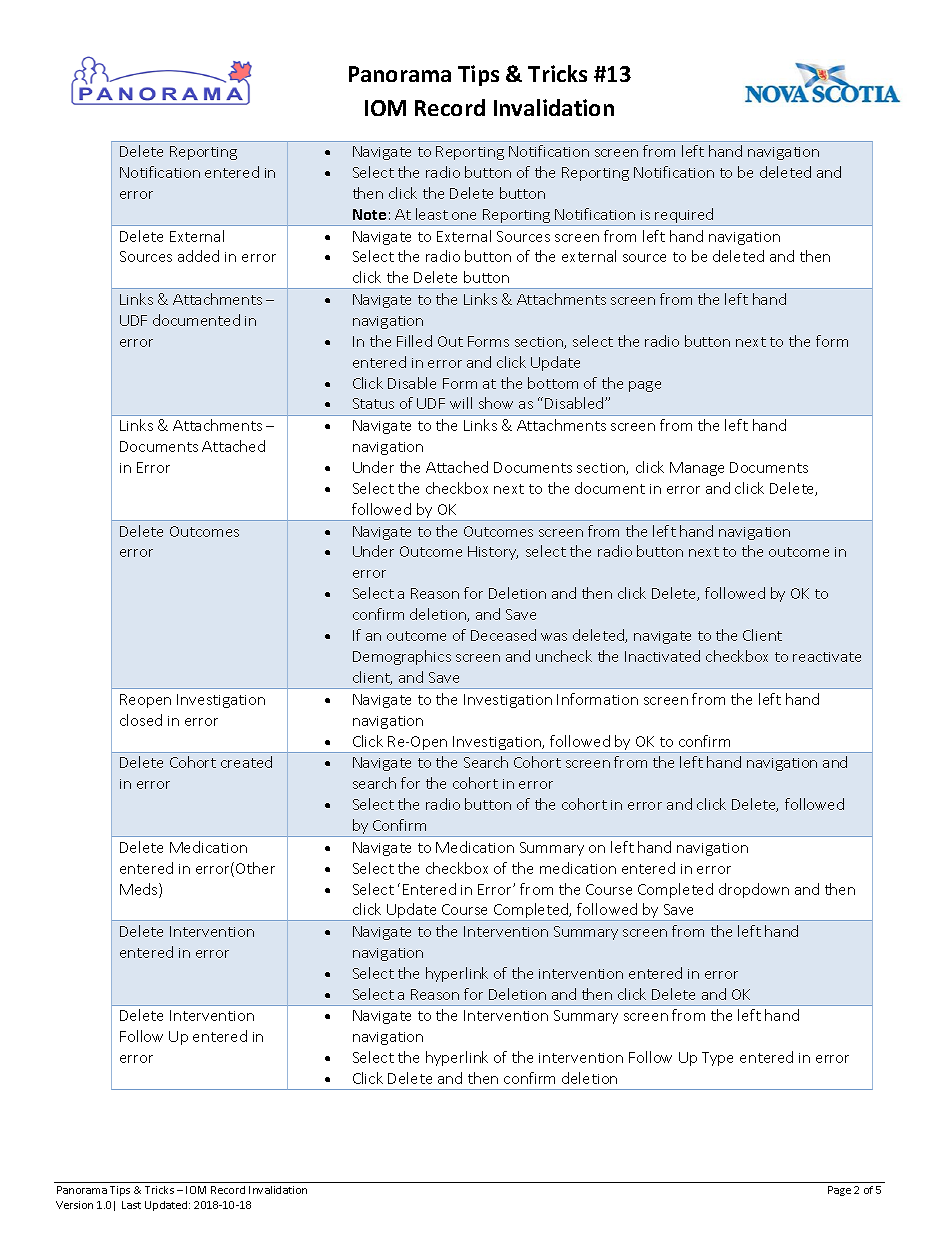 The image size is (952, 1233). I want to click on Inactivated, so click(662, 656).
